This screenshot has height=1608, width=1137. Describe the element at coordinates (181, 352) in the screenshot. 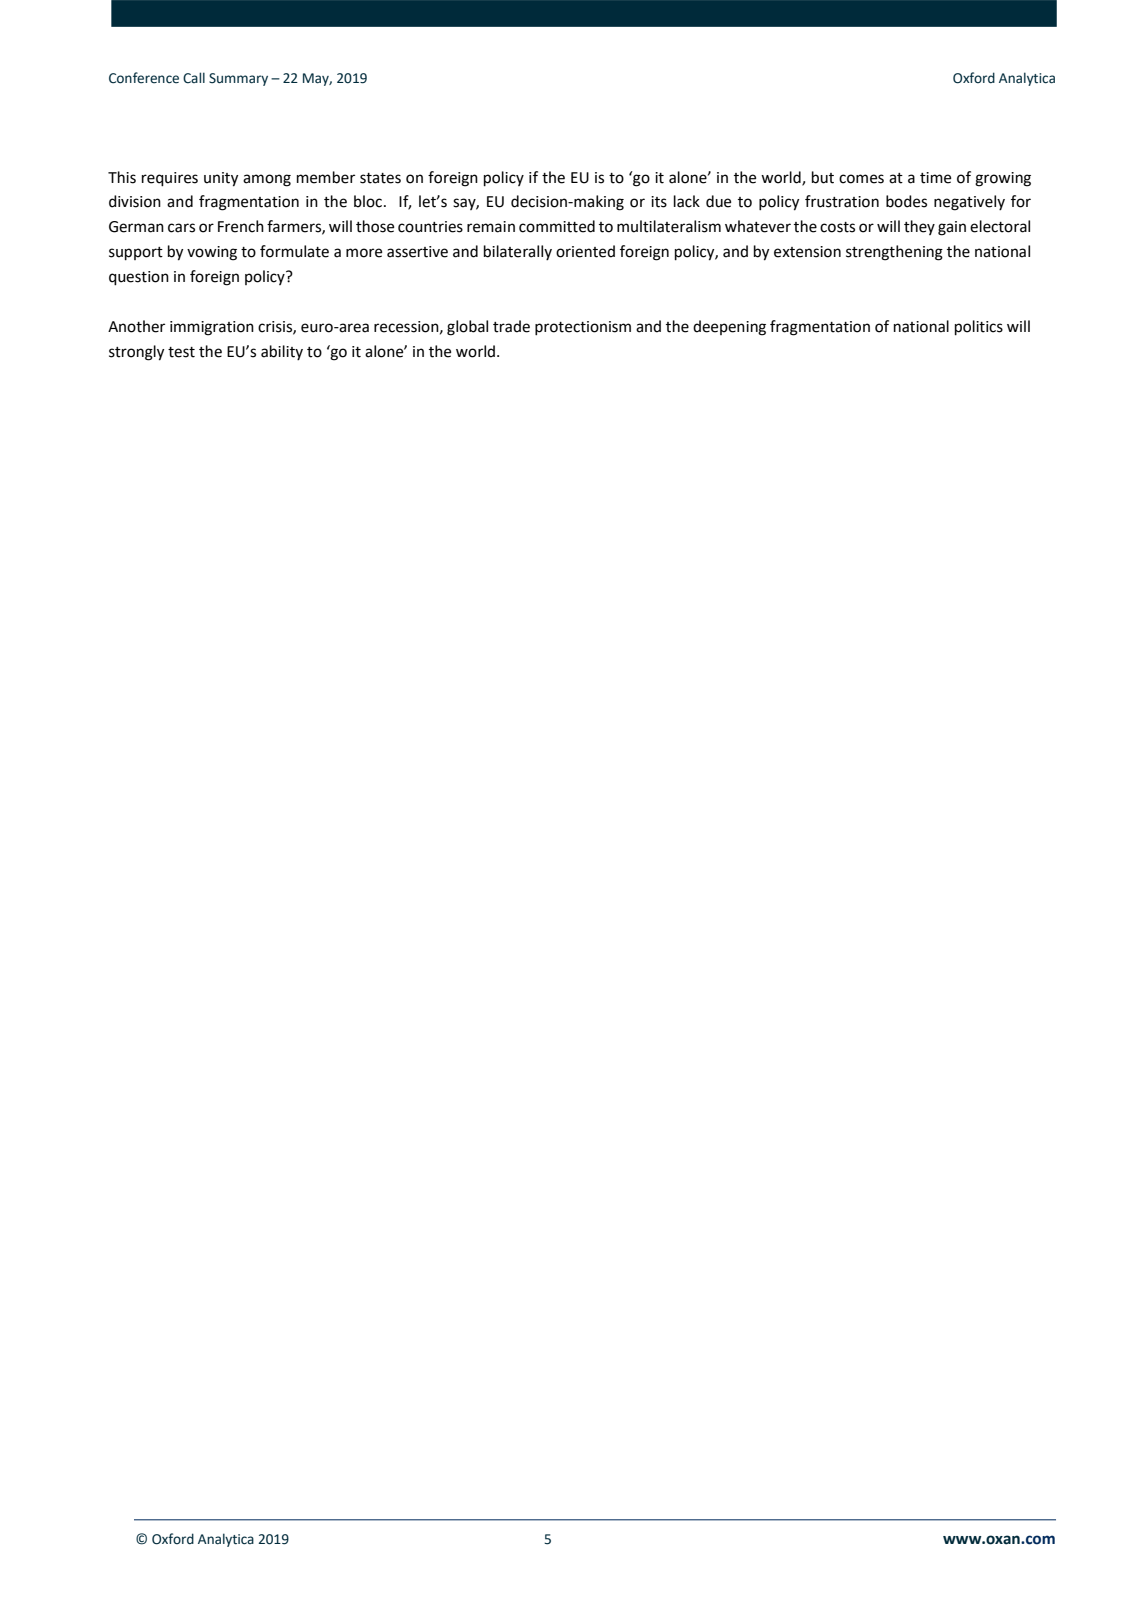

I see `test` at that location.
